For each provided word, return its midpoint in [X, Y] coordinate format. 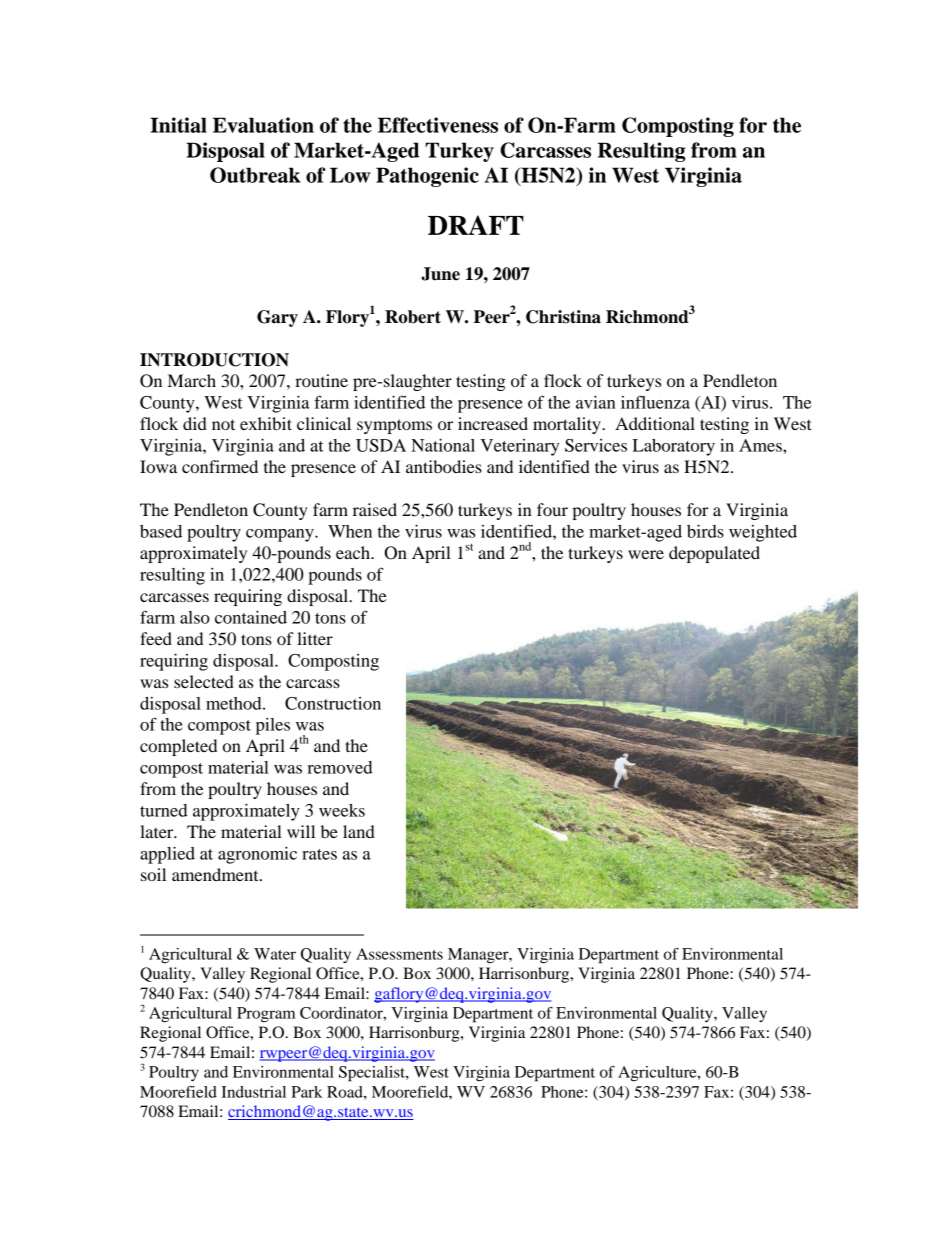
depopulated [714, 554]
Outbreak [255, 175]
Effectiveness [438, 125]
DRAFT [476, 225]
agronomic [257, 855]
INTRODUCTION [214, 360]
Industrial [253, 1092]
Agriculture [658, 1074]
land [359, 831]
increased [493, 423]
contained [251, 617]
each [354, 552]
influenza [655, 402]
